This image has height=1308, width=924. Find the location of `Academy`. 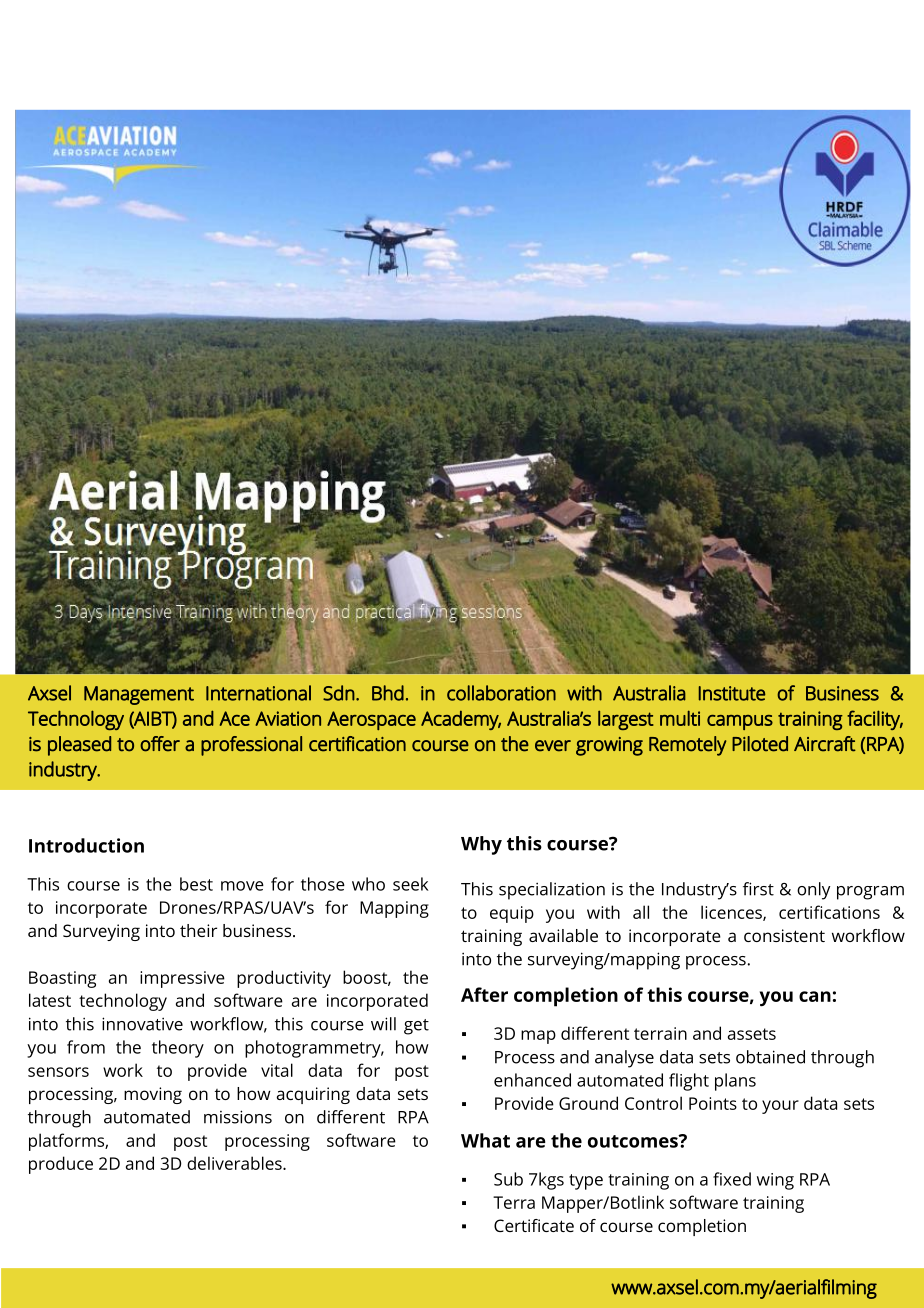

Academy is located at coordinates (461, 720).
